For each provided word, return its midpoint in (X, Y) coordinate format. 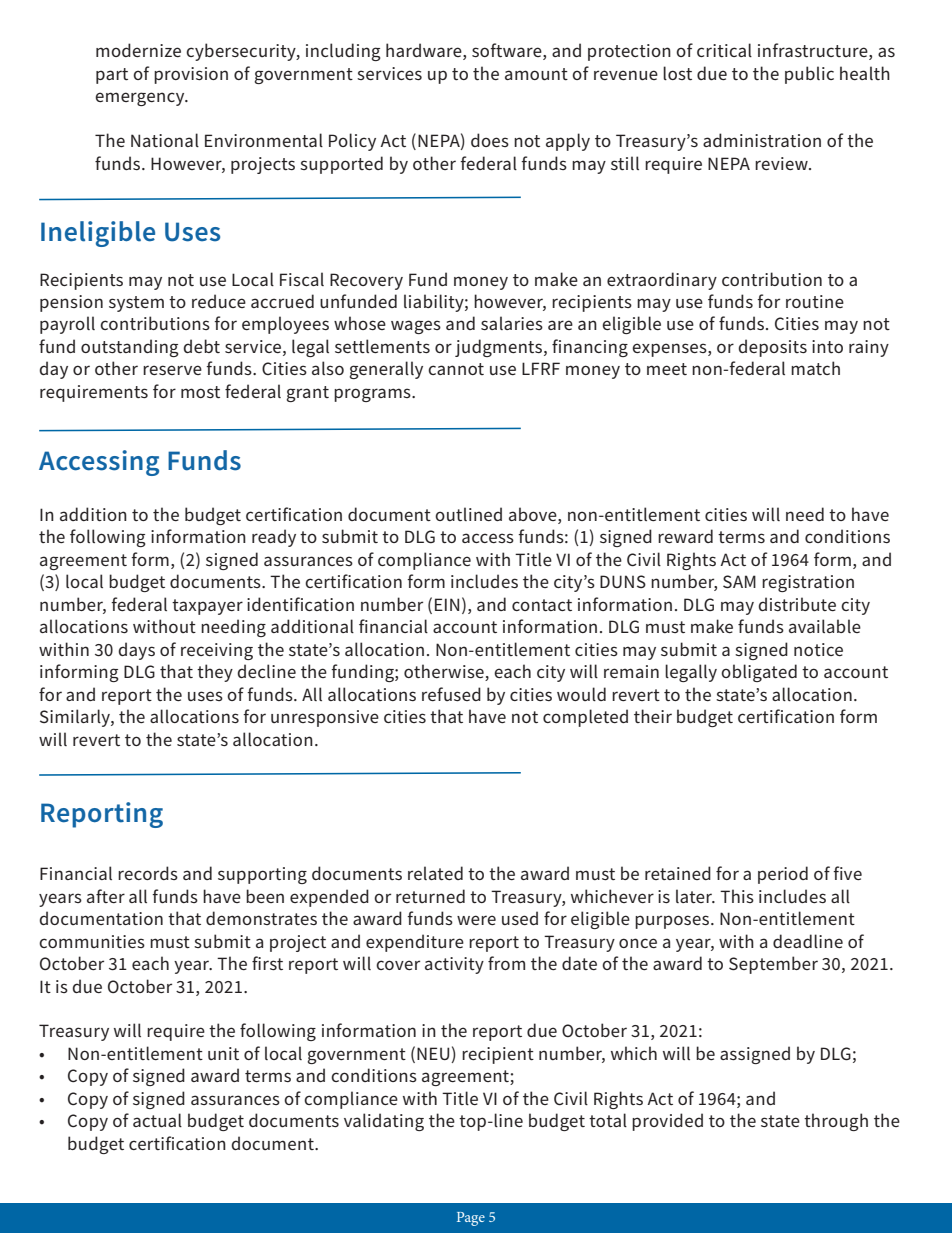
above (534, 514)
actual (157, 1120)
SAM (739, 582)
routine (815, 301)
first (267, 963)
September (773, 965)
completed (585, 718)
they (215, 673)
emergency (141, 99)
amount (536, 74)
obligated (759, 673)
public (809, 75)
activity (454, 965)
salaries (512, 323)
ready (274, 538)
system (136, 304)
